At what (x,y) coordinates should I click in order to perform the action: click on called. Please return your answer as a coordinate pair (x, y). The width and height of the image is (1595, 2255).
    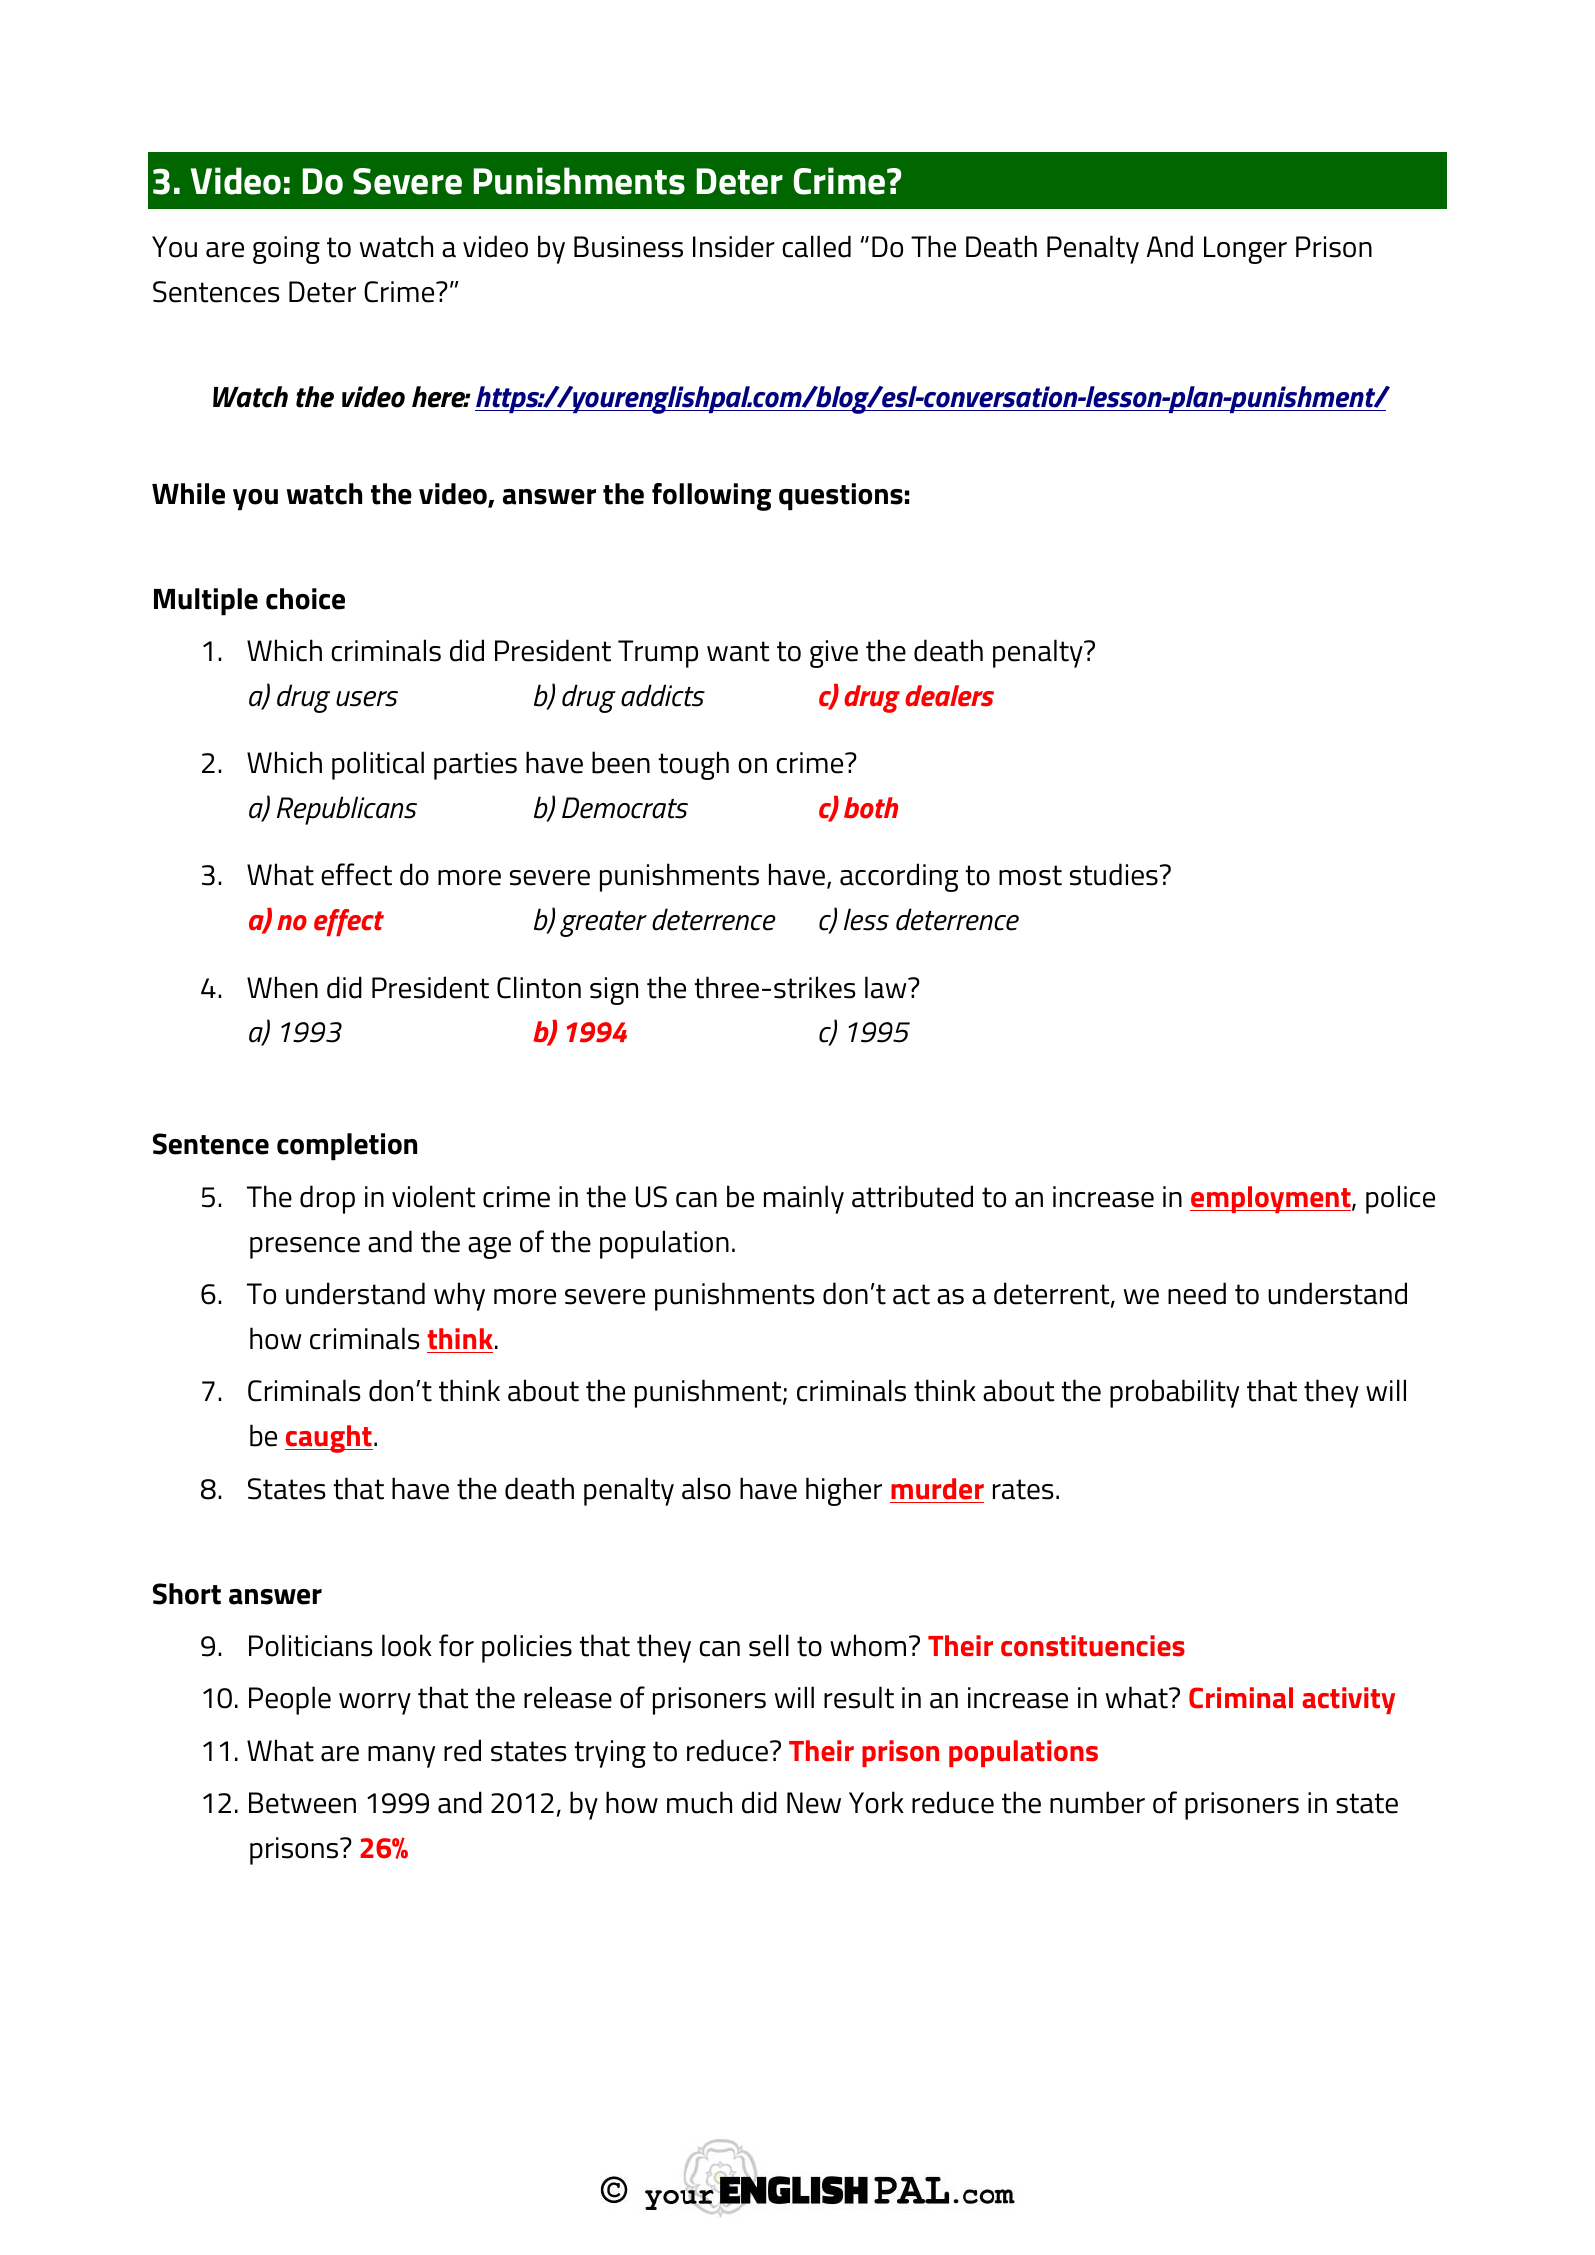
    Looking at the image, I should click on (816, 246).
